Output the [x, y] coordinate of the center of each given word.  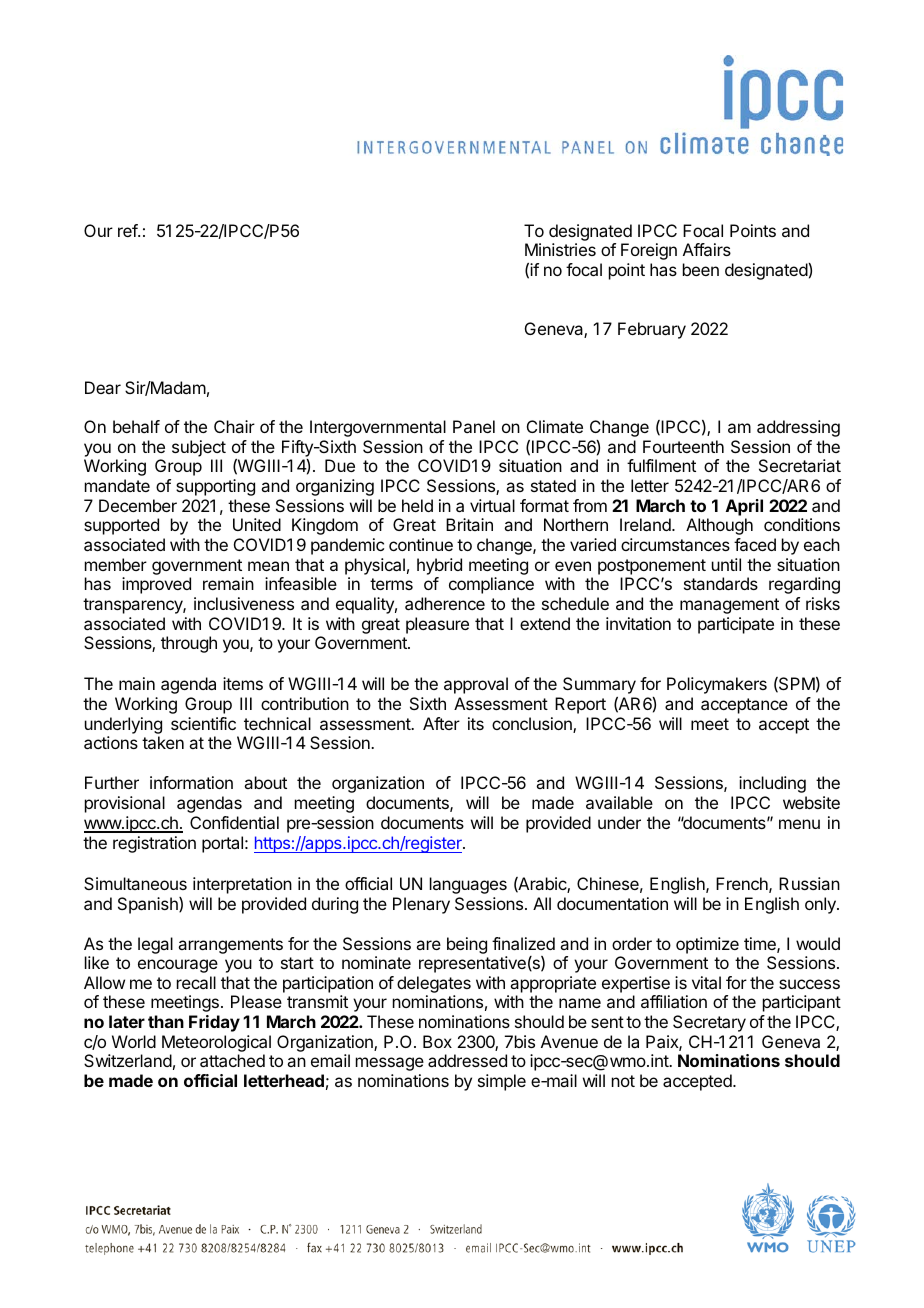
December [138, 505]
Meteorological [216, 1045]
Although [719, 526]
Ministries [560, 249]
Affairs [707, 249]
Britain [469, 524]
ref [128, 230]
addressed [467, 1060]
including [772, 784]
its [476, 723]
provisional [125, 804]
